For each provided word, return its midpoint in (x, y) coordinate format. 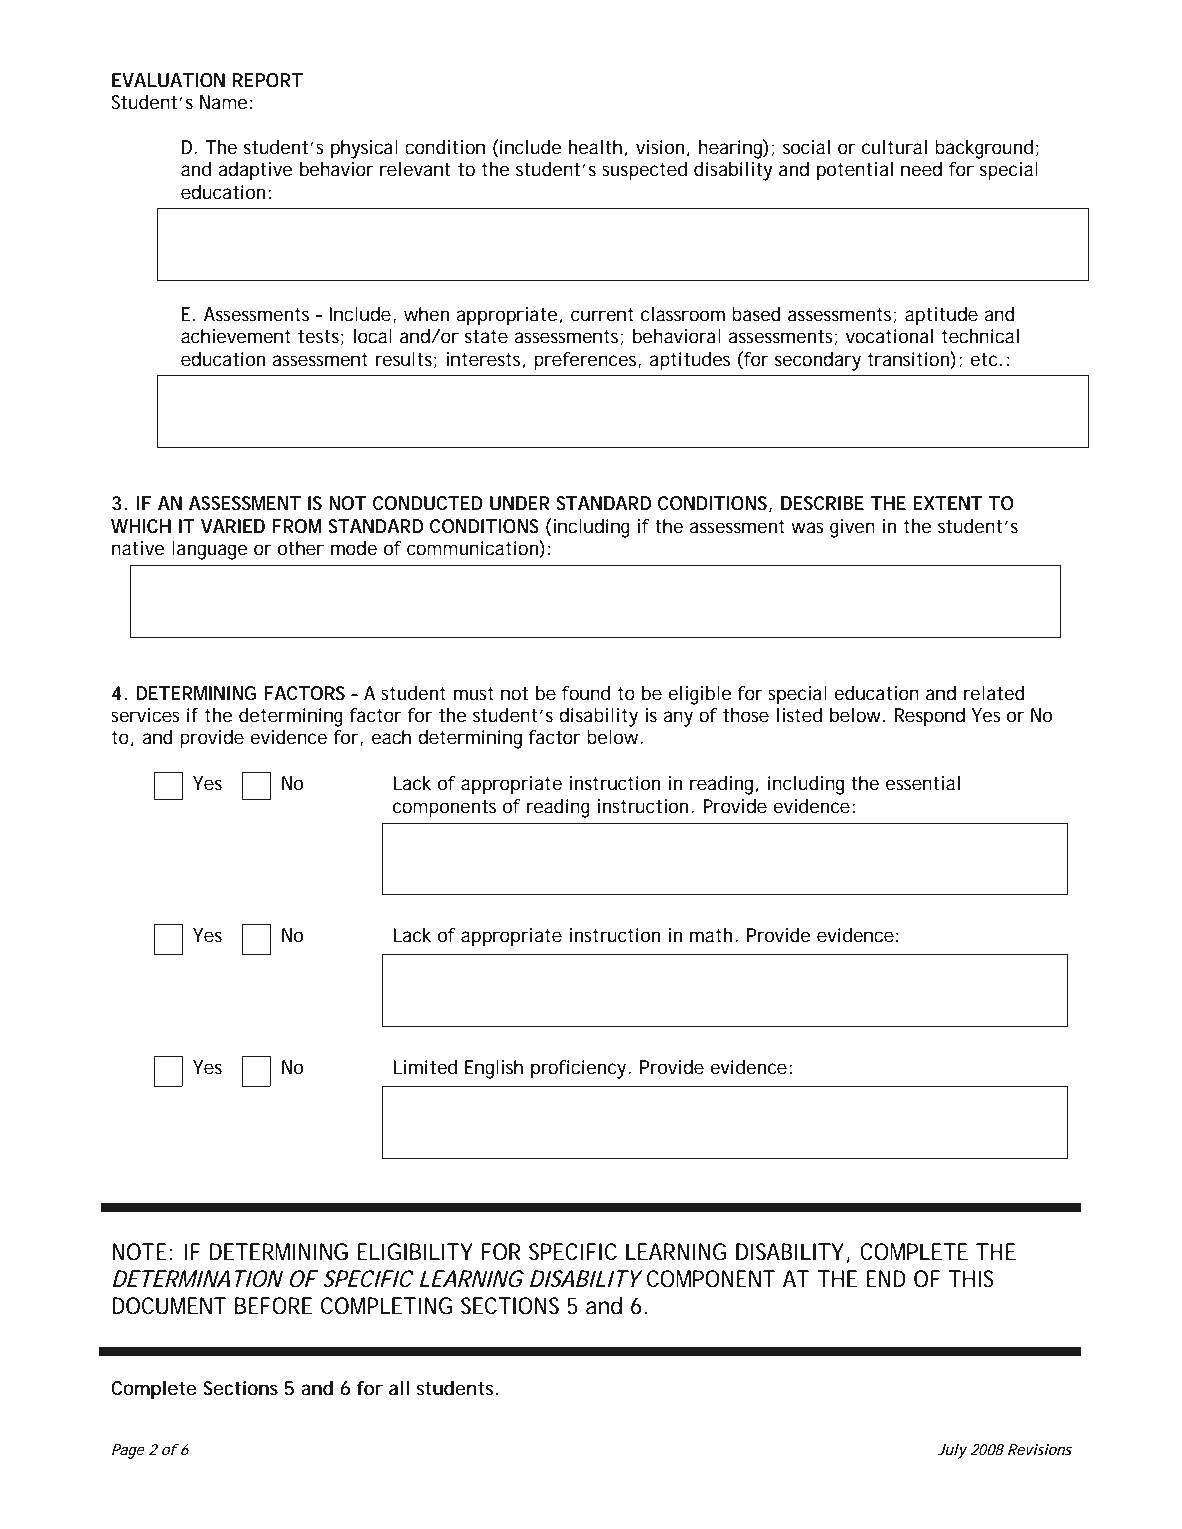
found (586, 693)
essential (923, 783)
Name (224, 102)
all (399, 1388)
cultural (894, 147)
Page (128, 1451)
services (145, 715)
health (595, 147)
